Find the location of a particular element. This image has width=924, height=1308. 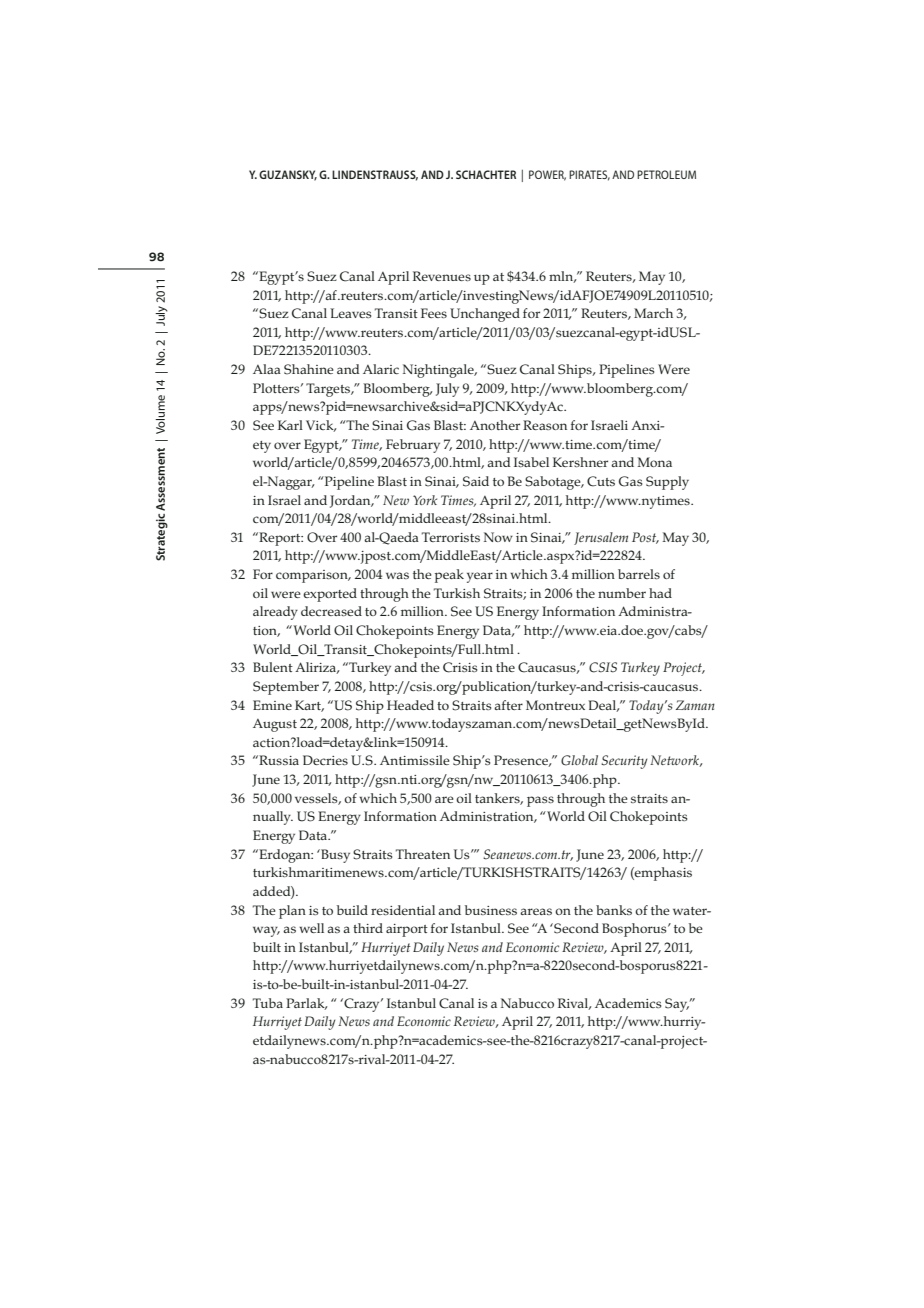

Tuba is located at coordinates (268, 1003).
